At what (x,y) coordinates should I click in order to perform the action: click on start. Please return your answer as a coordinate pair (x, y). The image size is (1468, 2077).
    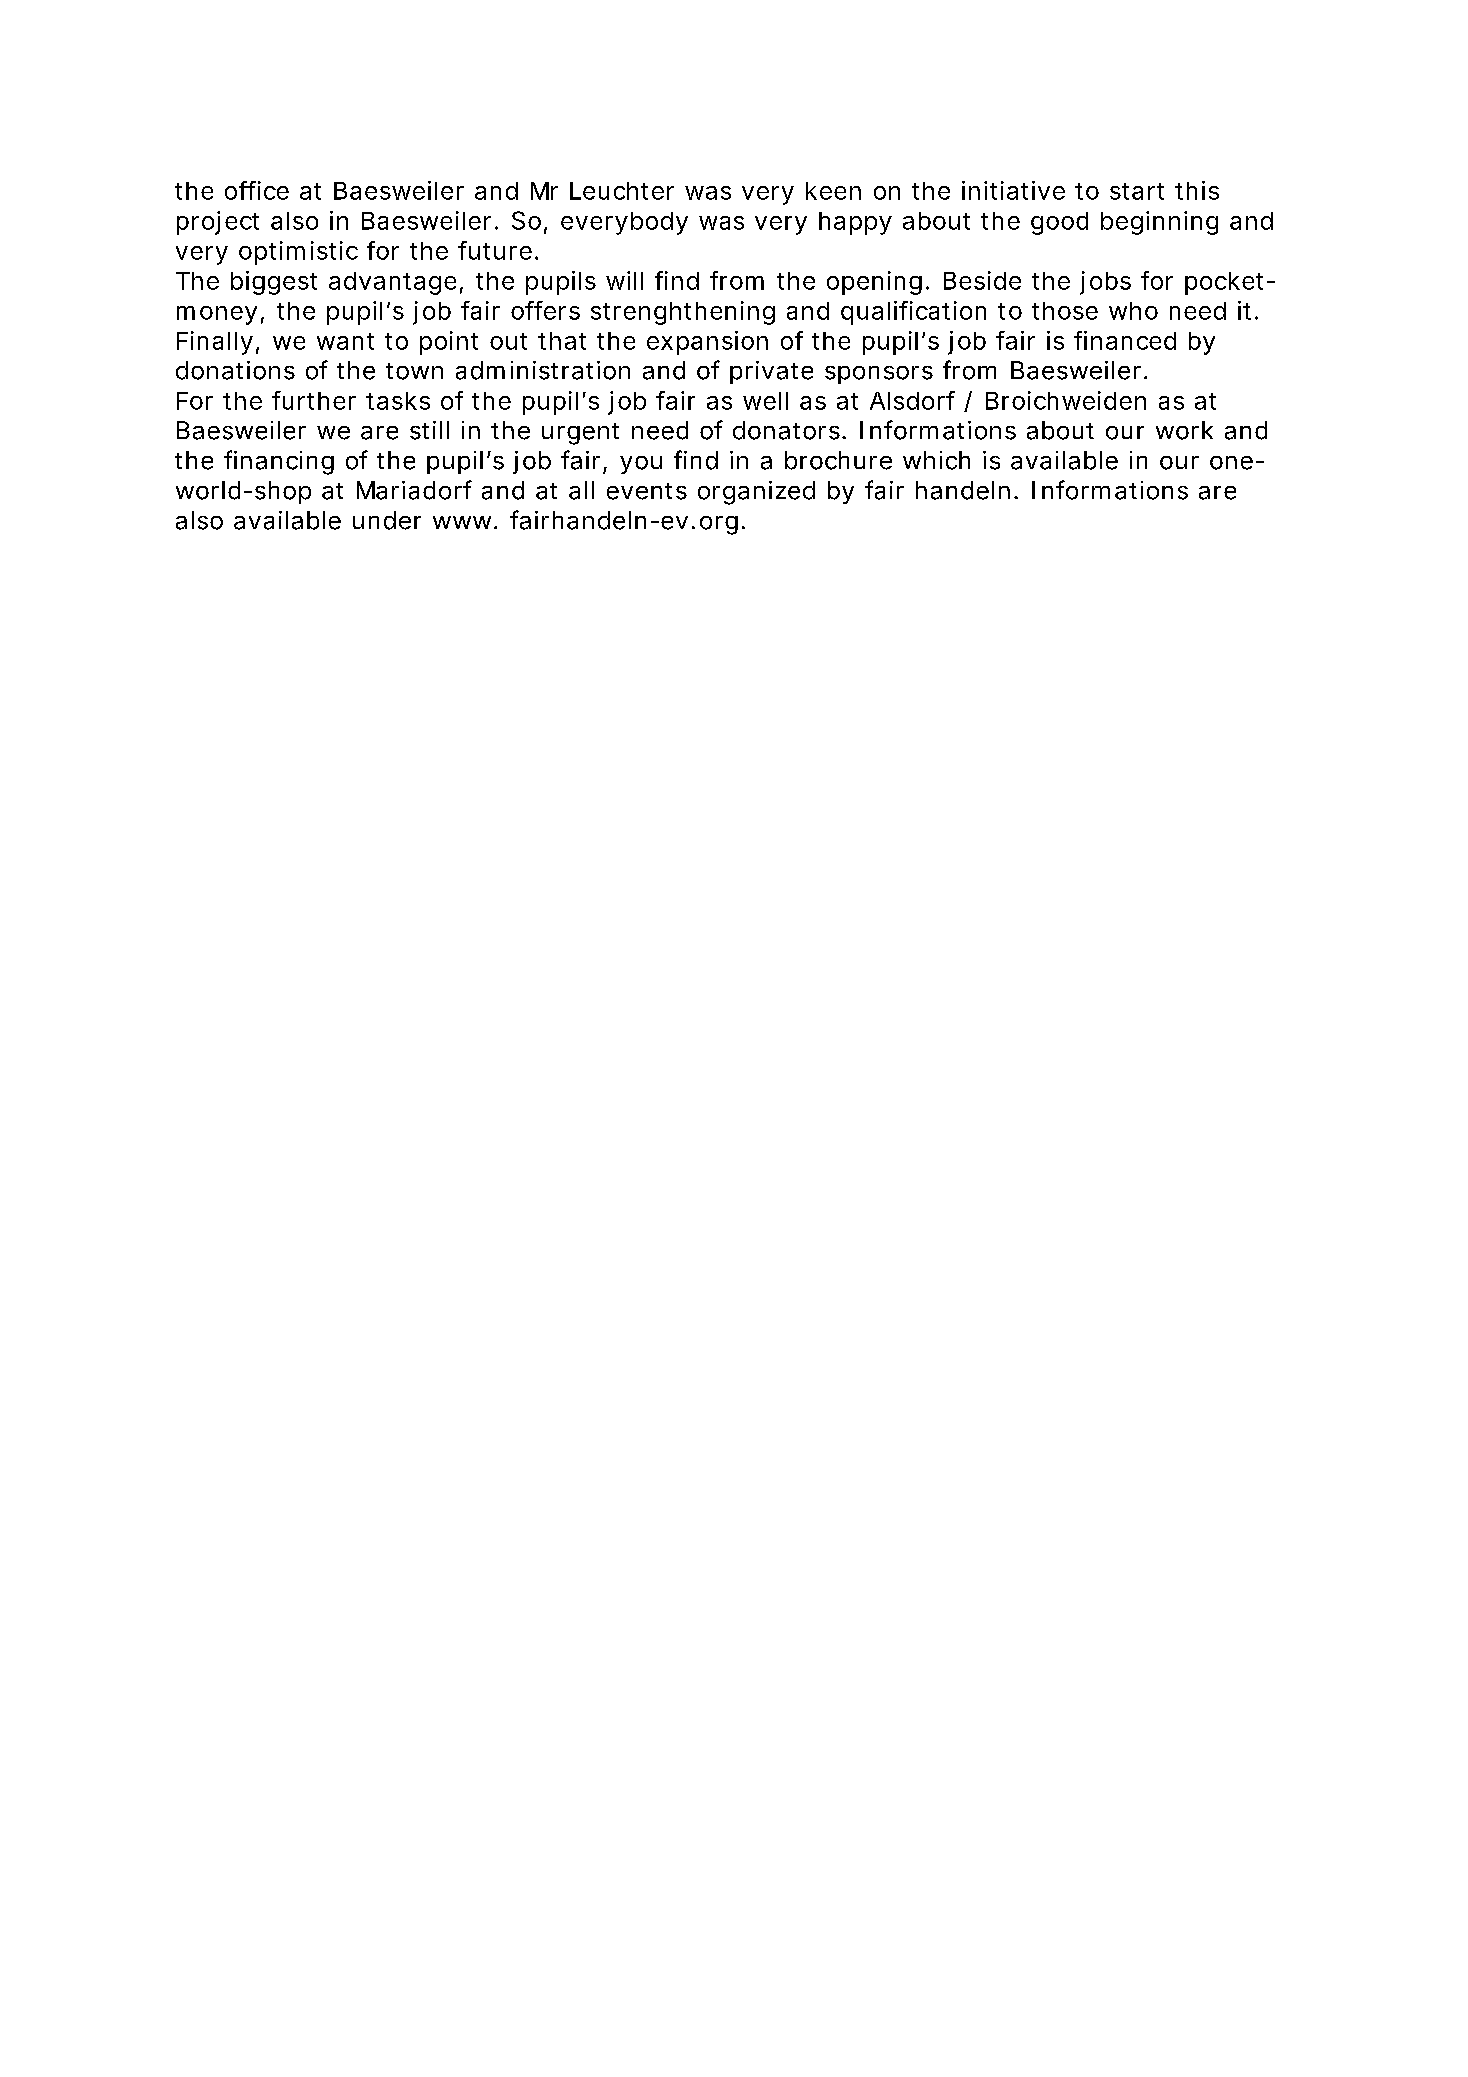
    Looking at the image, I should click on (1137, 191).
